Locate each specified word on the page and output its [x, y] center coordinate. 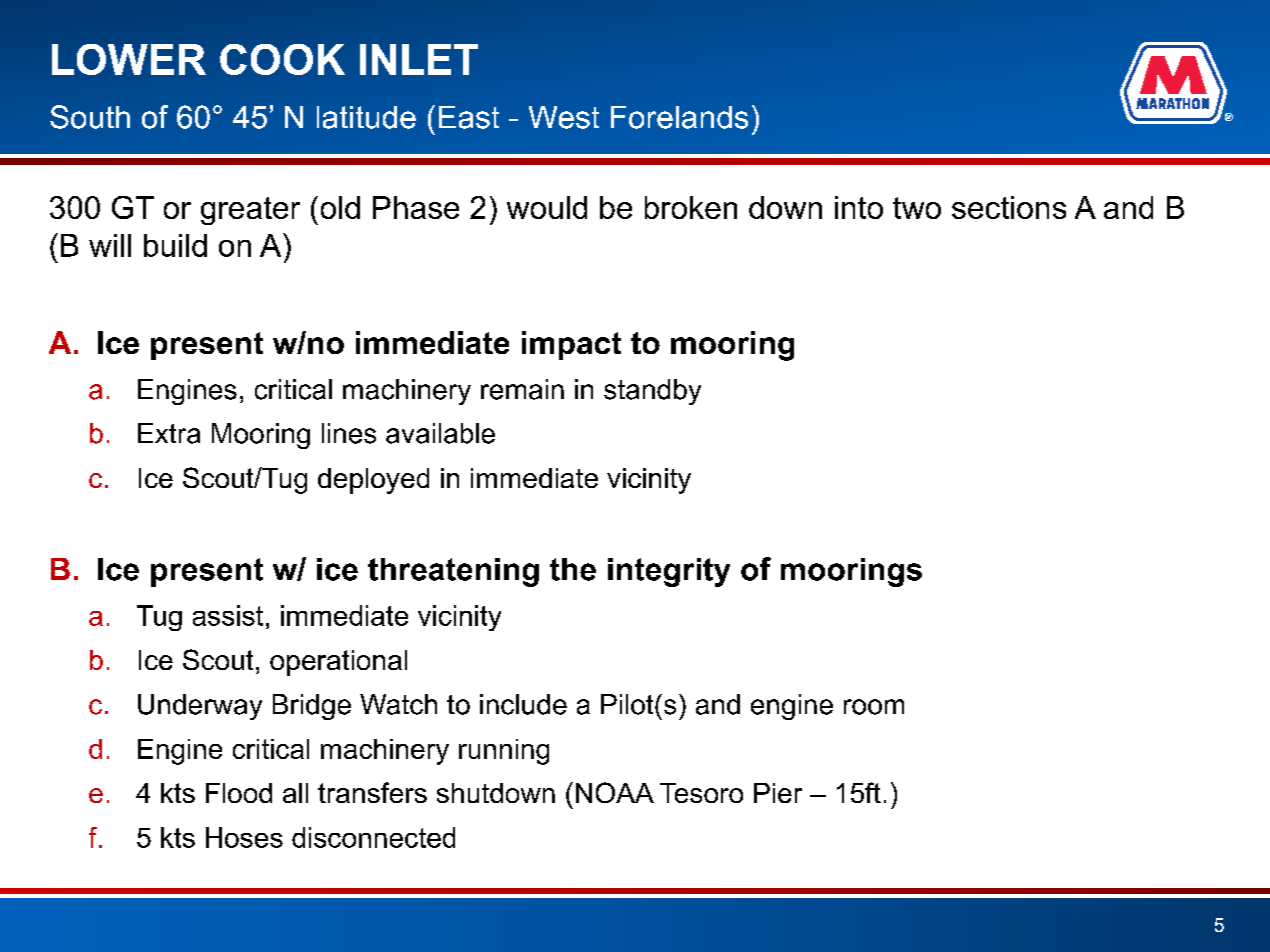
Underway [200, 707]
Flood [239, 793]
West [564, 117]
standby [652, 392]
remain [522, 389]
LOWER [129, 59]
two [917, 208]
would [547, 207]
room [874, 707]
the [573, 569]
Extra [169, 433]
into [859, 207]
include [523, 704]
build [175, 245]
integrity [669, 572]
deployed [373, 481]
